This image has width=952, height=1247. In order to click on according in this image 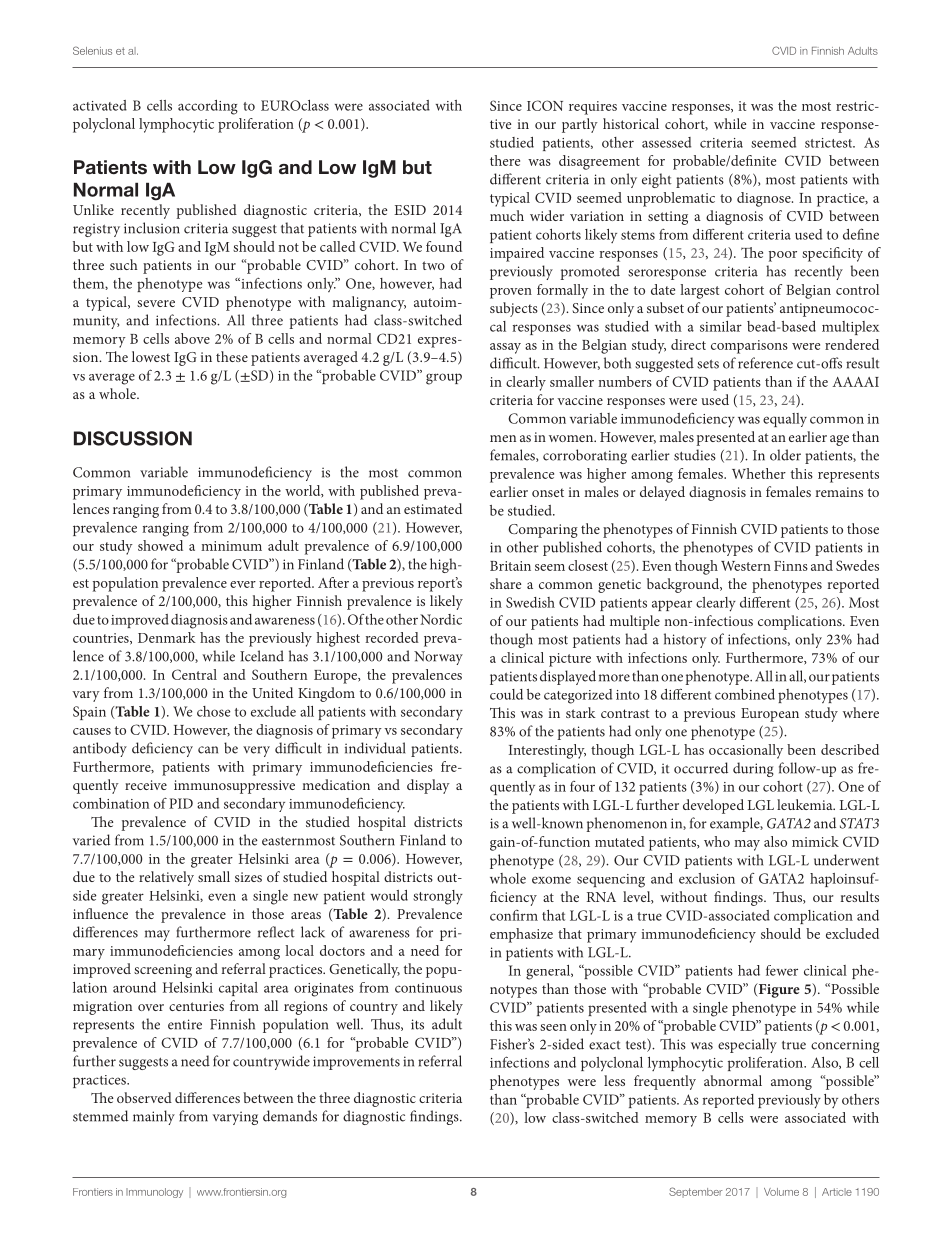, I will do `click(208, 107)`.
